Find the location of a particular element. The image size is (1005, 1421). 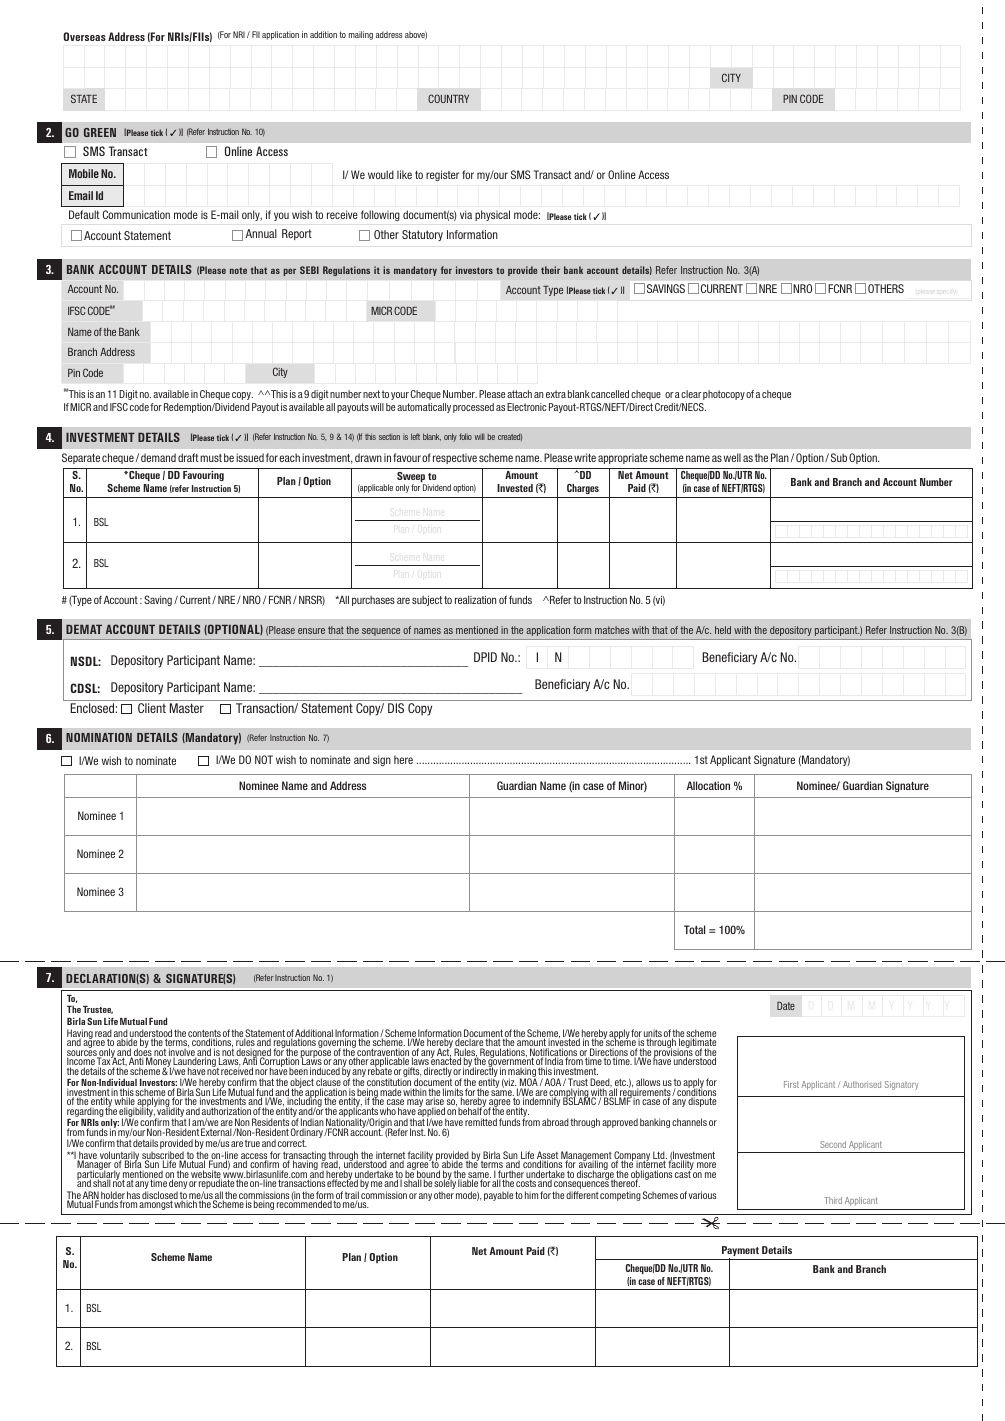

DEMAT is located at coordinates (84, 629).
